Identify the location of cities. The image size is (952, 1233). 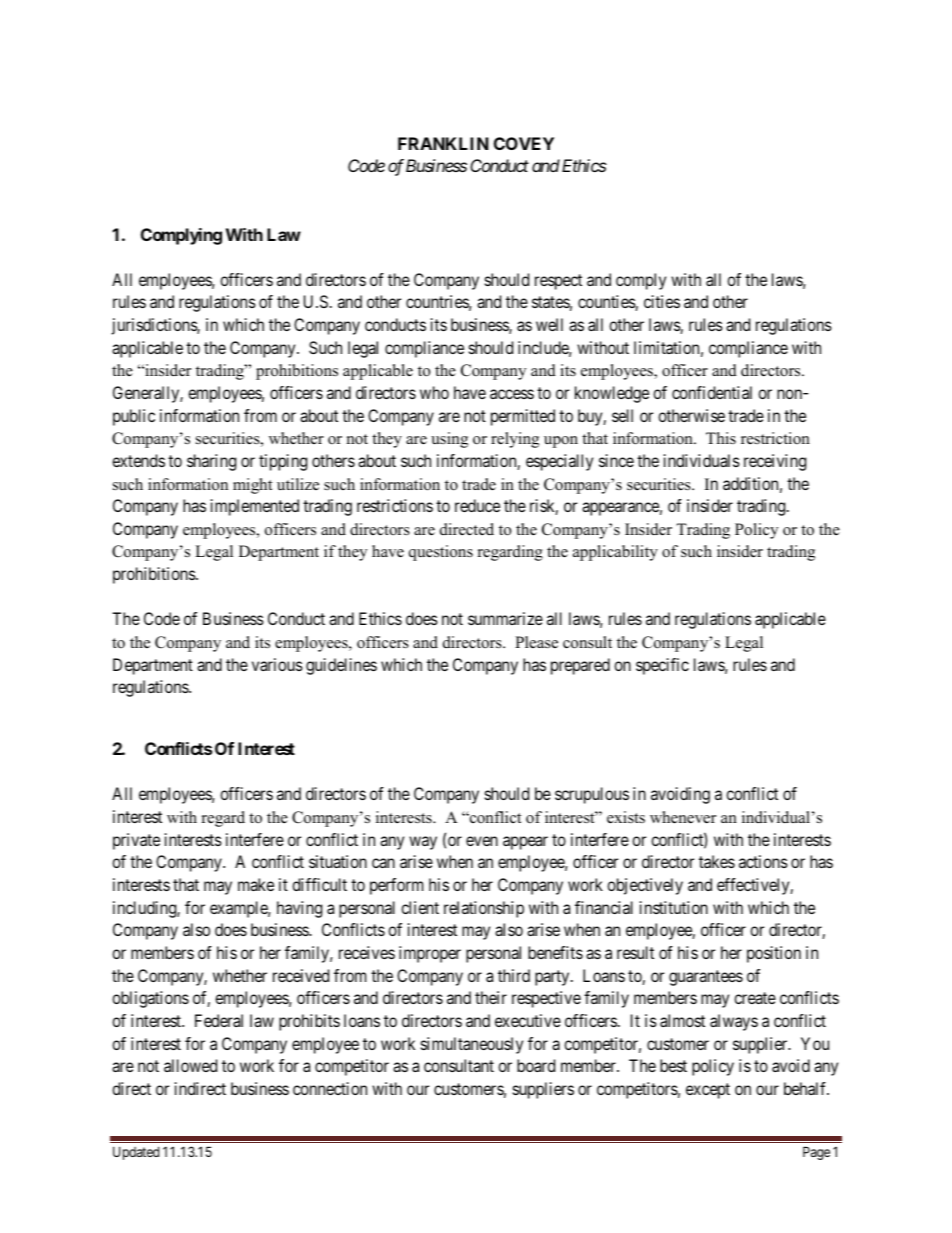
(662, 301).
